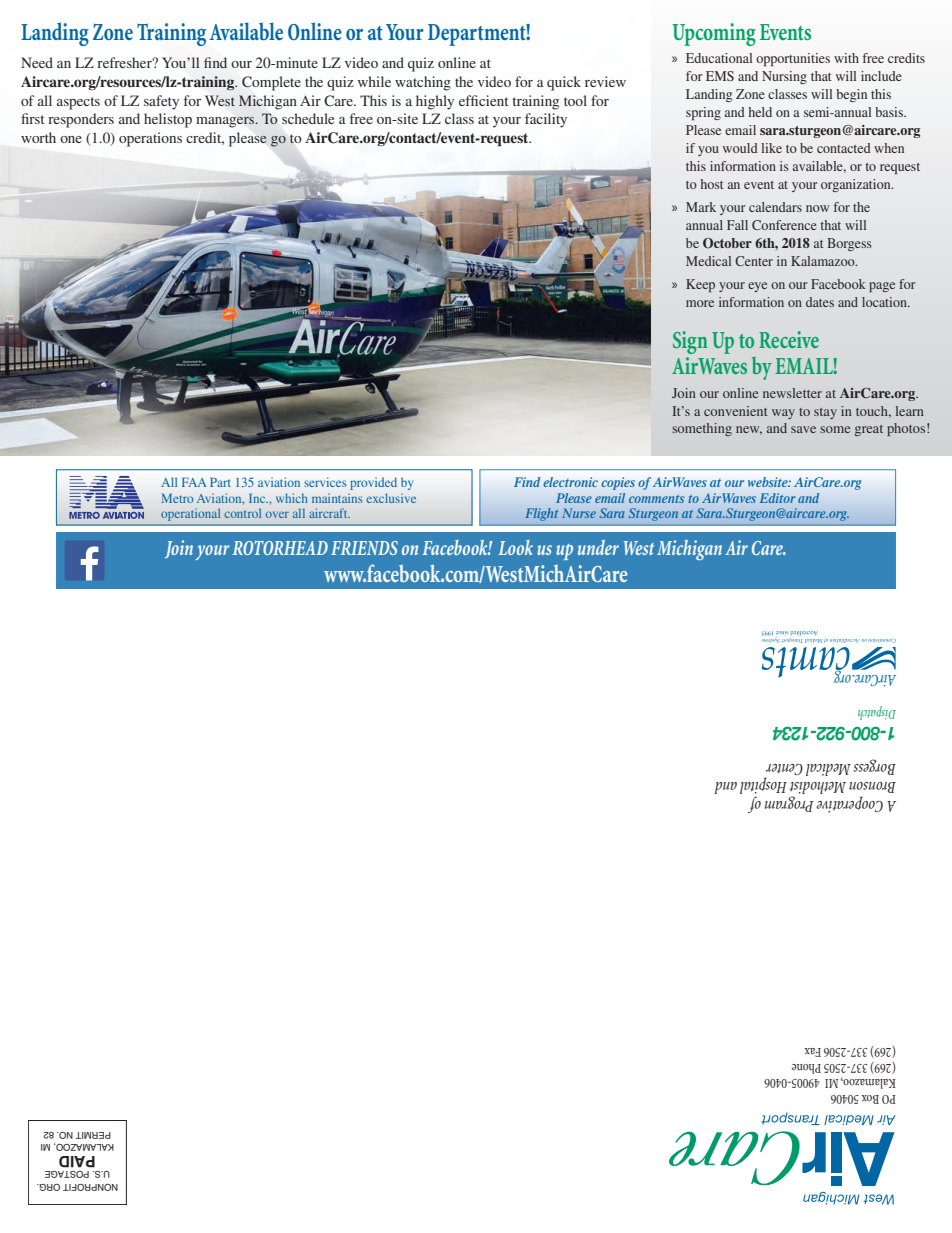  What do you see at coordinates (423, 83) in the image?
I see `watching` at bounding box center [423, 83].
